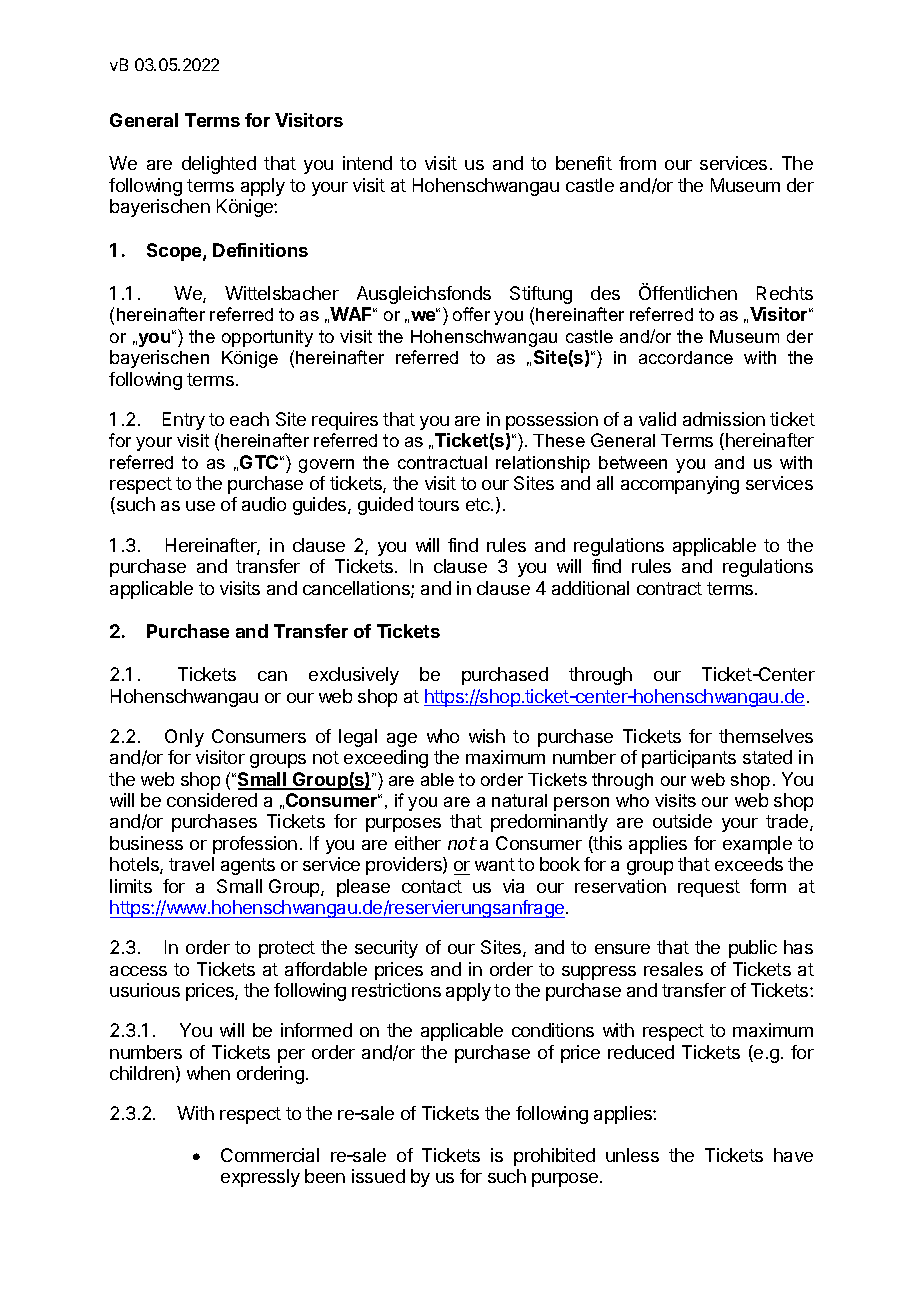 This screenshot has height=1309, width=924. I want to click on request, so click(709, 888).
